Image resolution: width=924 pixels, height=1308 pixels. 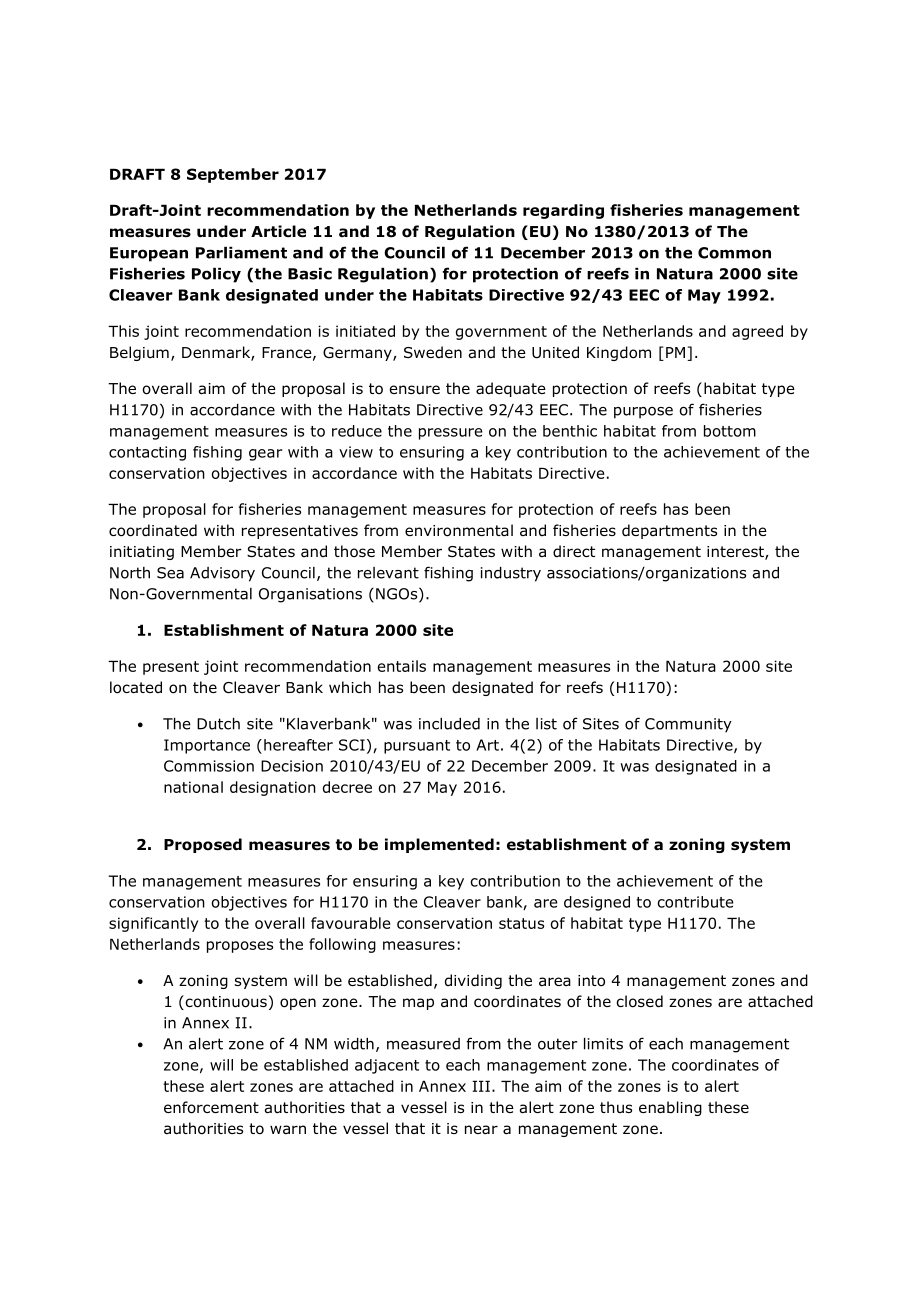 What do you see at coordinates (563, 211) in the document?
I see `regarding` at bounding box center [563, 211].
